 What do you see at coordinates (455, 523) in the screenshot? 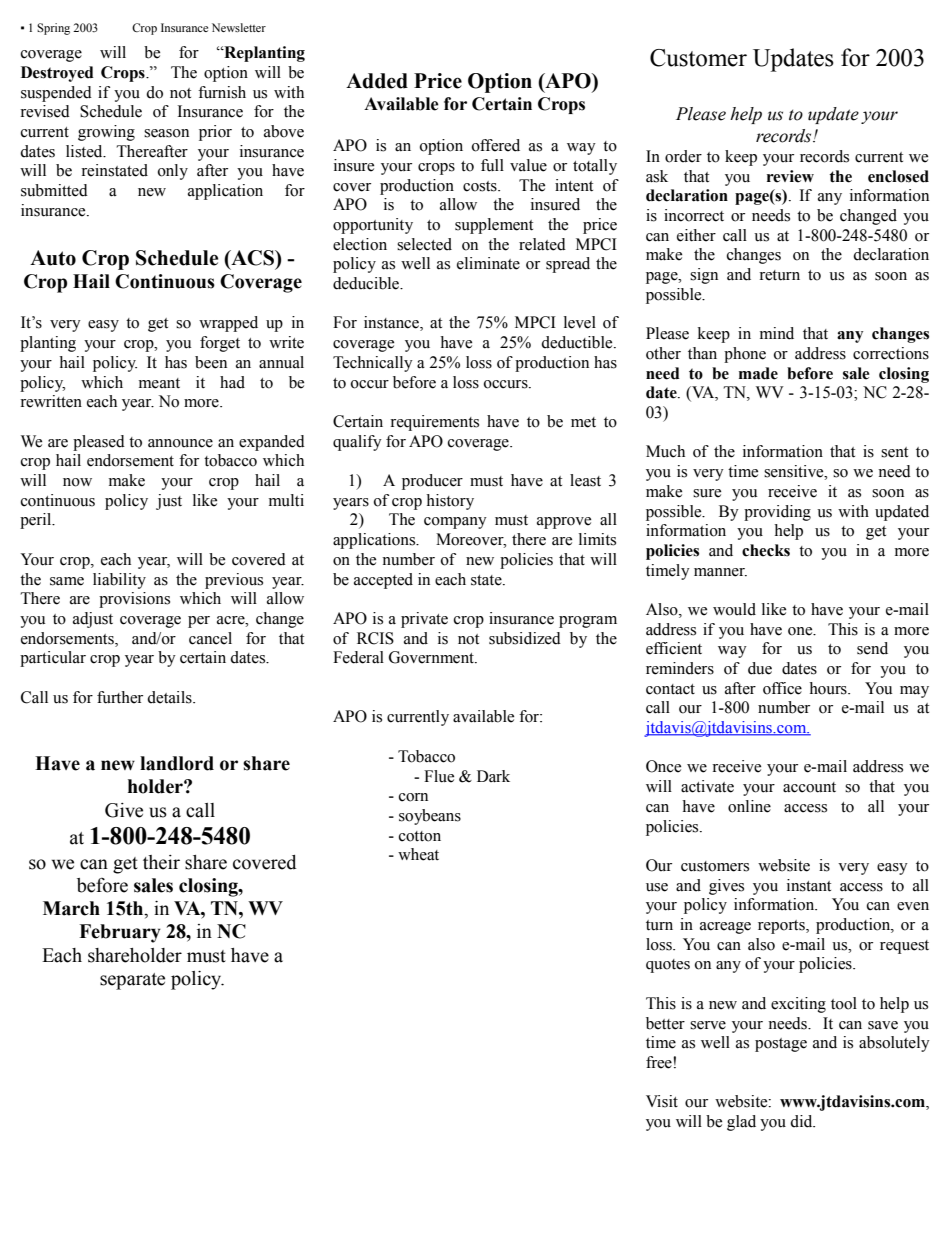
I see `company` at bounding box center [455, 523].
